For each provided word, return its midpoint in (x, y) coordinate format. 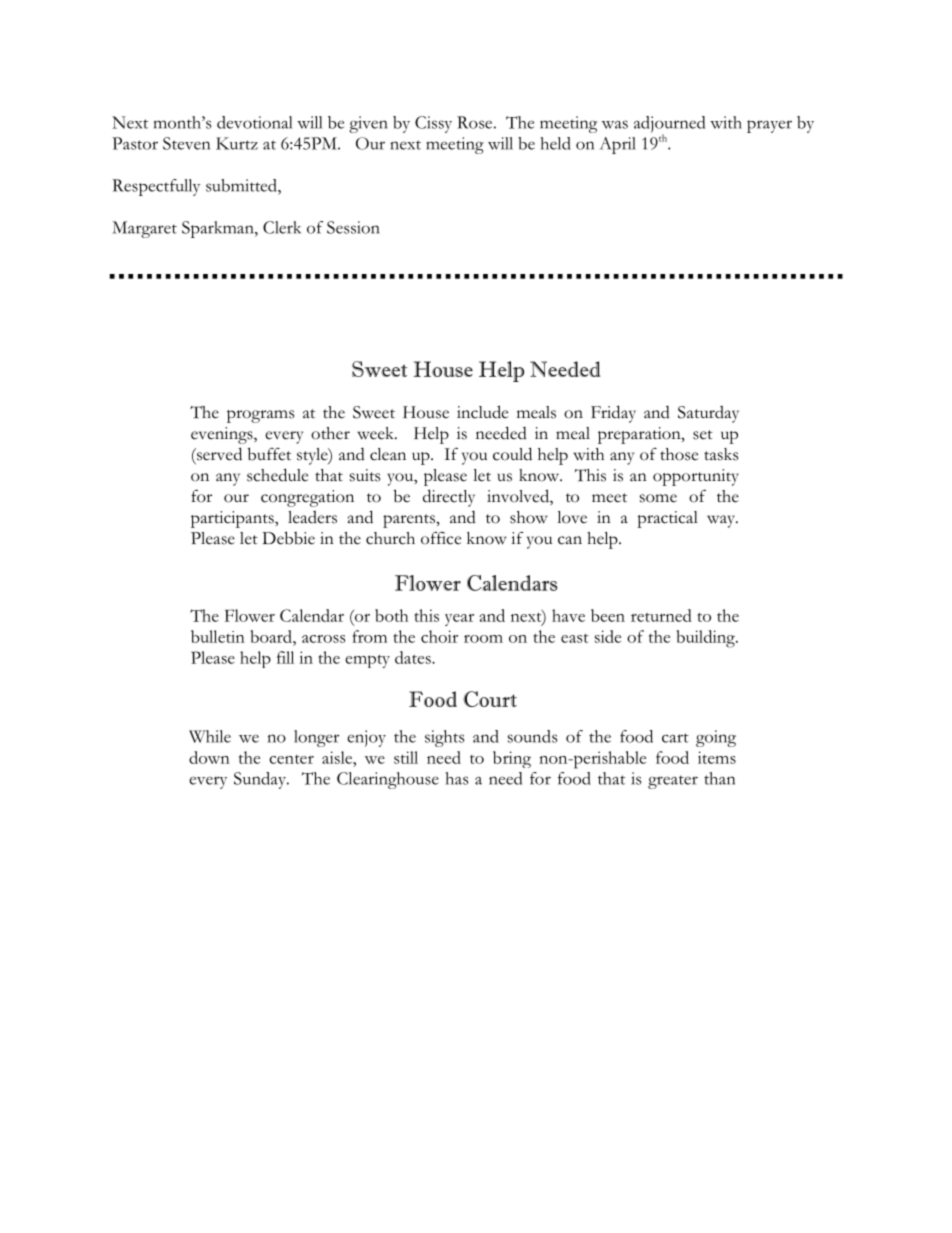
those (679, 454)
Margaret (144, 229)
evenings (223, 435)
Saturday (708, 414)
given (368, 124)
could (512, 454)
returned (661, 615)
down (209, 757)
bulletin (218, 636)
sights (445, 738)
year (459, 620)
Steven (186, 143)
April (618, 145)
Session (353, 227)
